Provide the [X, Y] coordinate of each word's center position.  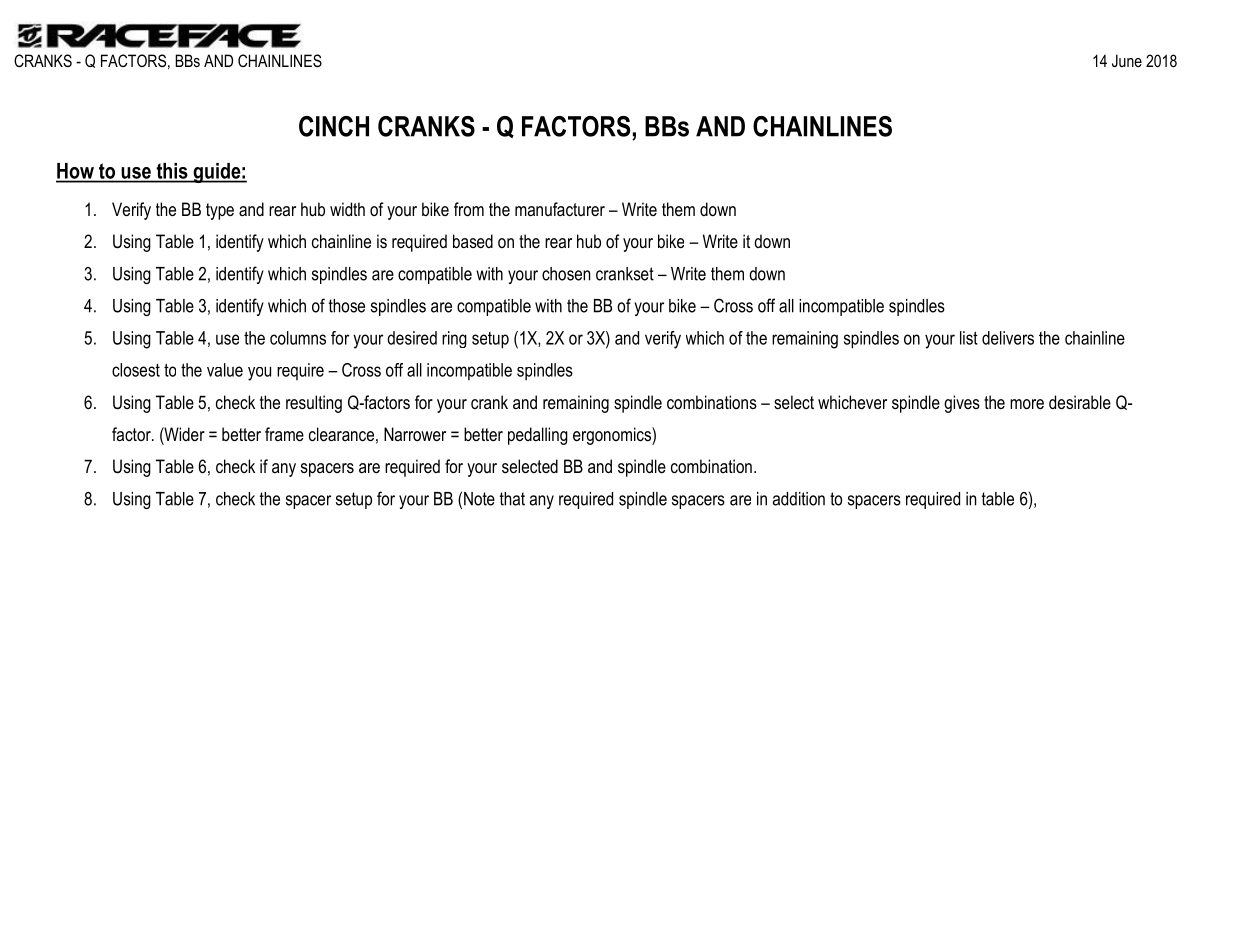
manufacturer [560, 209]
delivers [1008, 338]
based [473, 241]
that [512, 499]
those [347, 306]
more [1027, 404]
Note [479, 499]
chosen [566, 274]
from [469, 209]
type [220, 211]
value [225, 370]
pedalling [538, 436]
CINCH [334, 126]
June [1127, 60]
